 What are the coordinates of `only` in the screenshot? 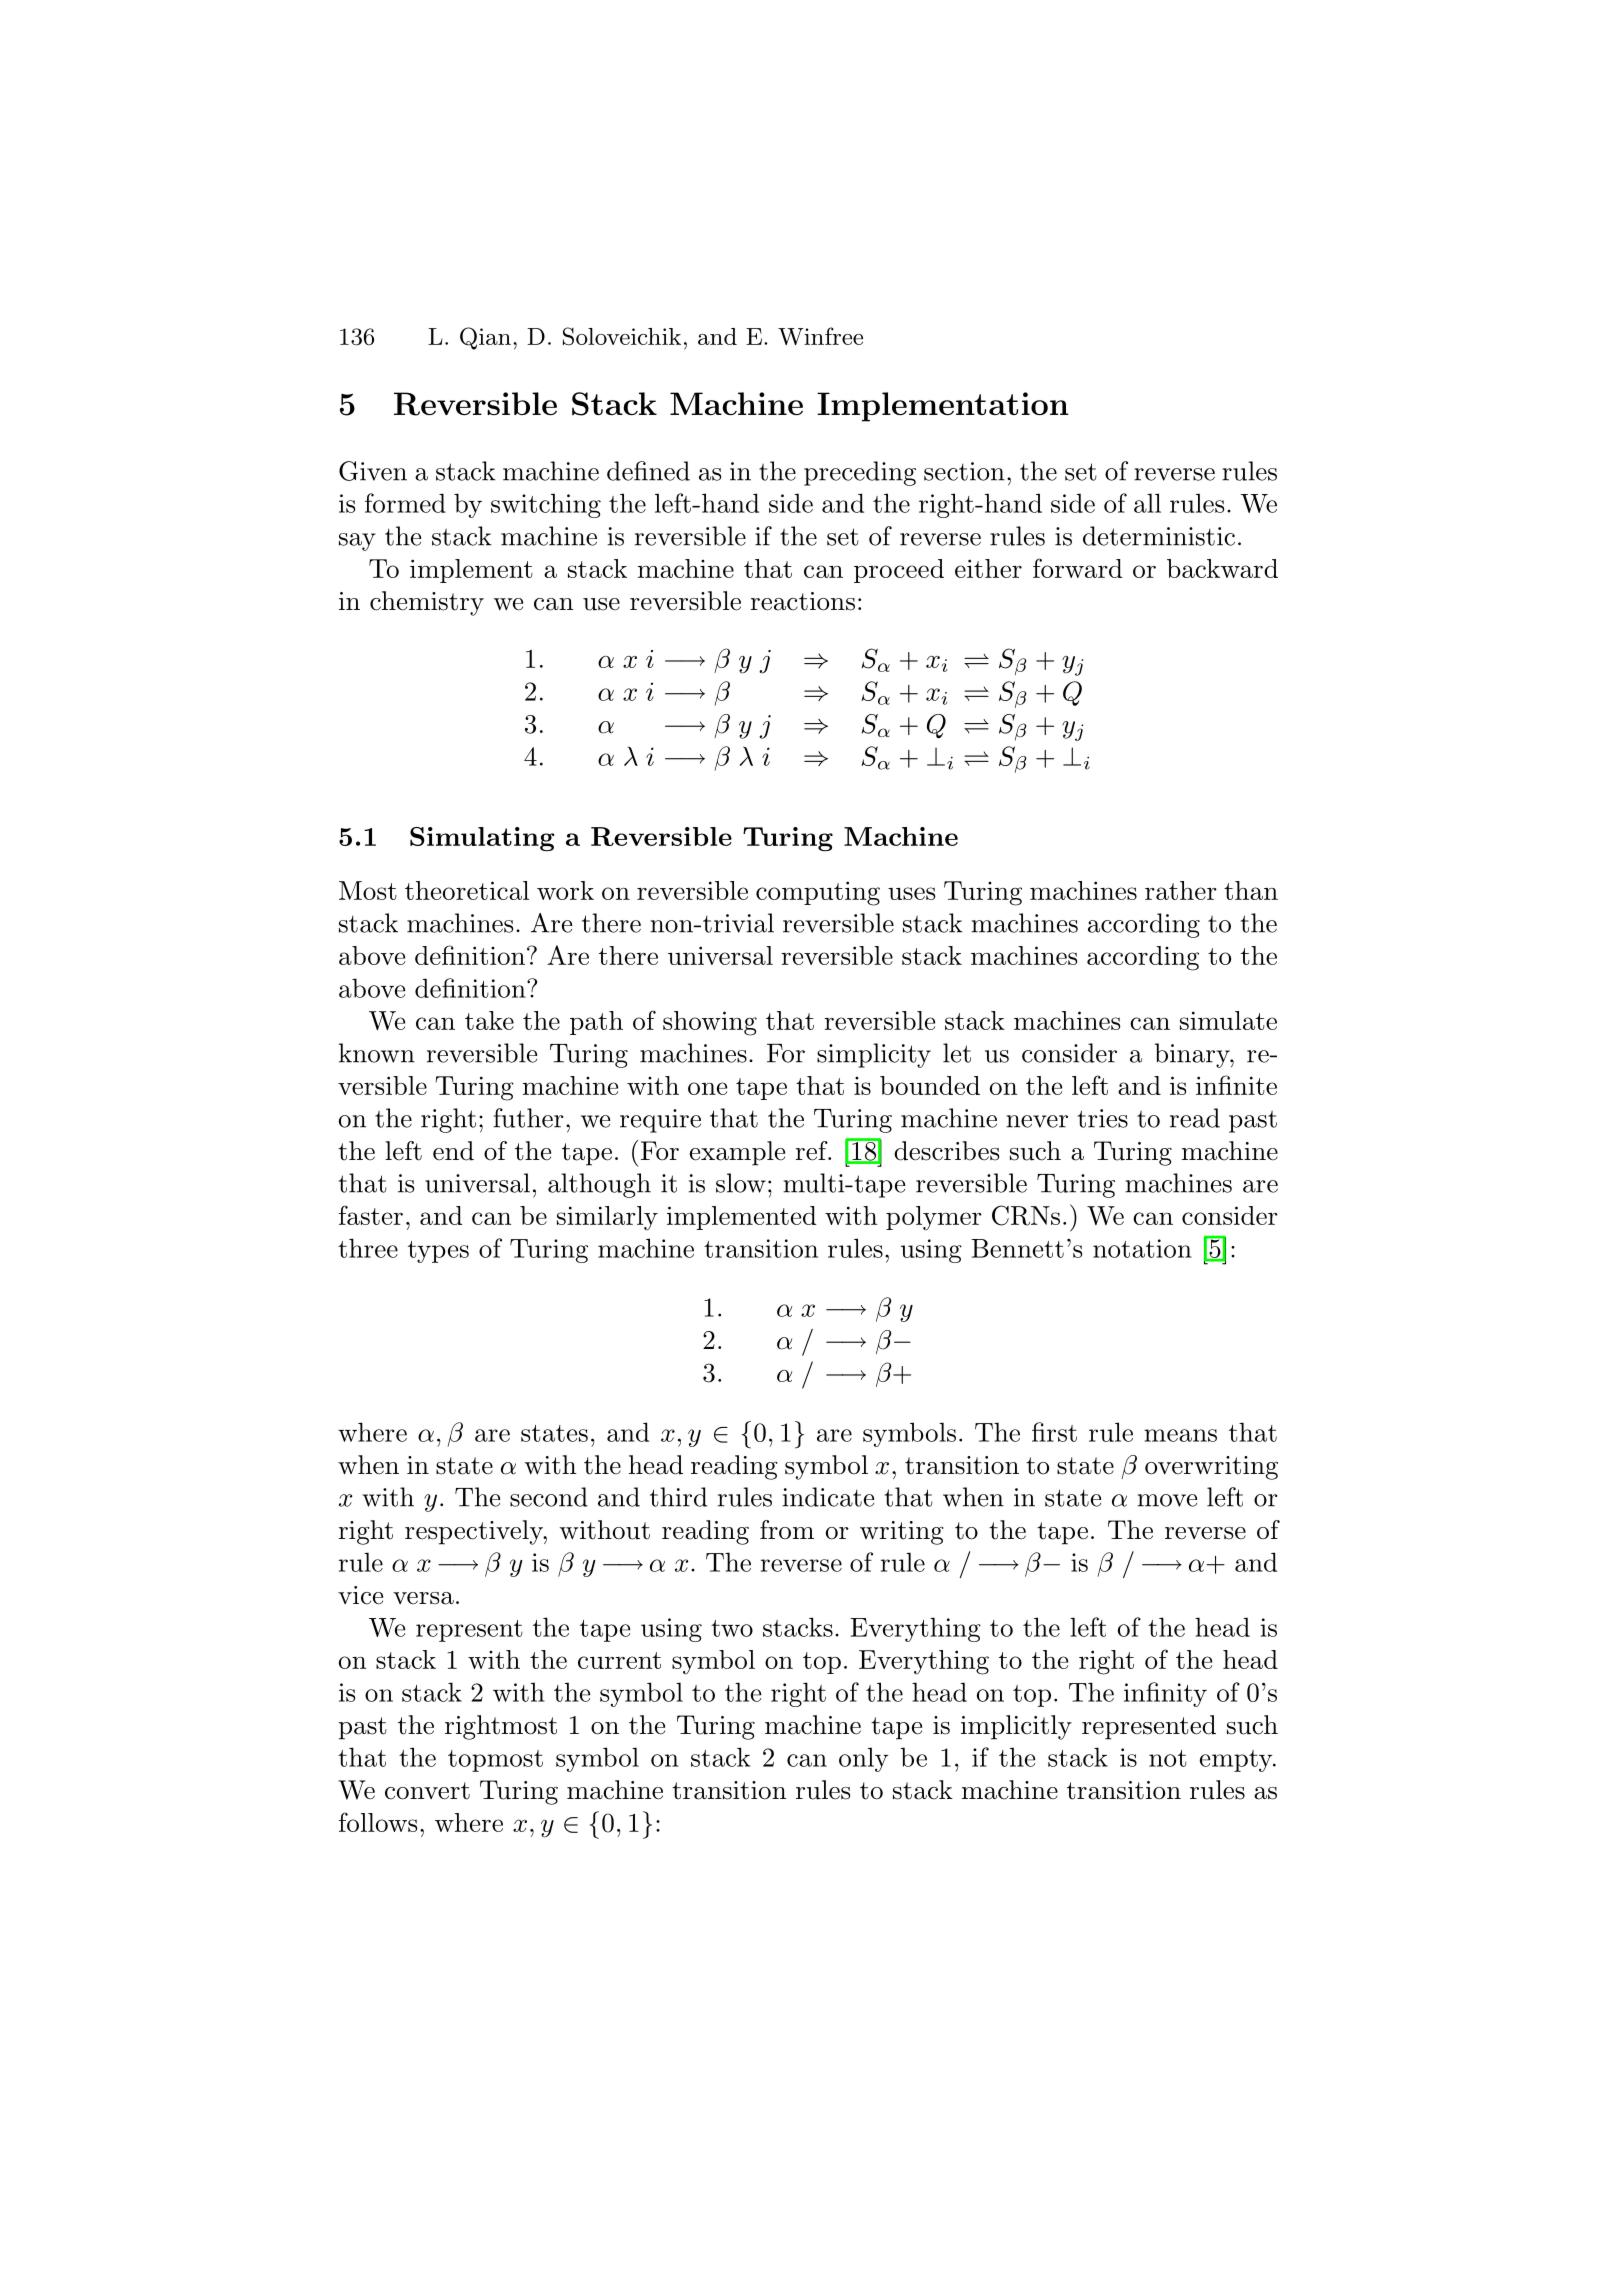 It's located at (863, 1759).
